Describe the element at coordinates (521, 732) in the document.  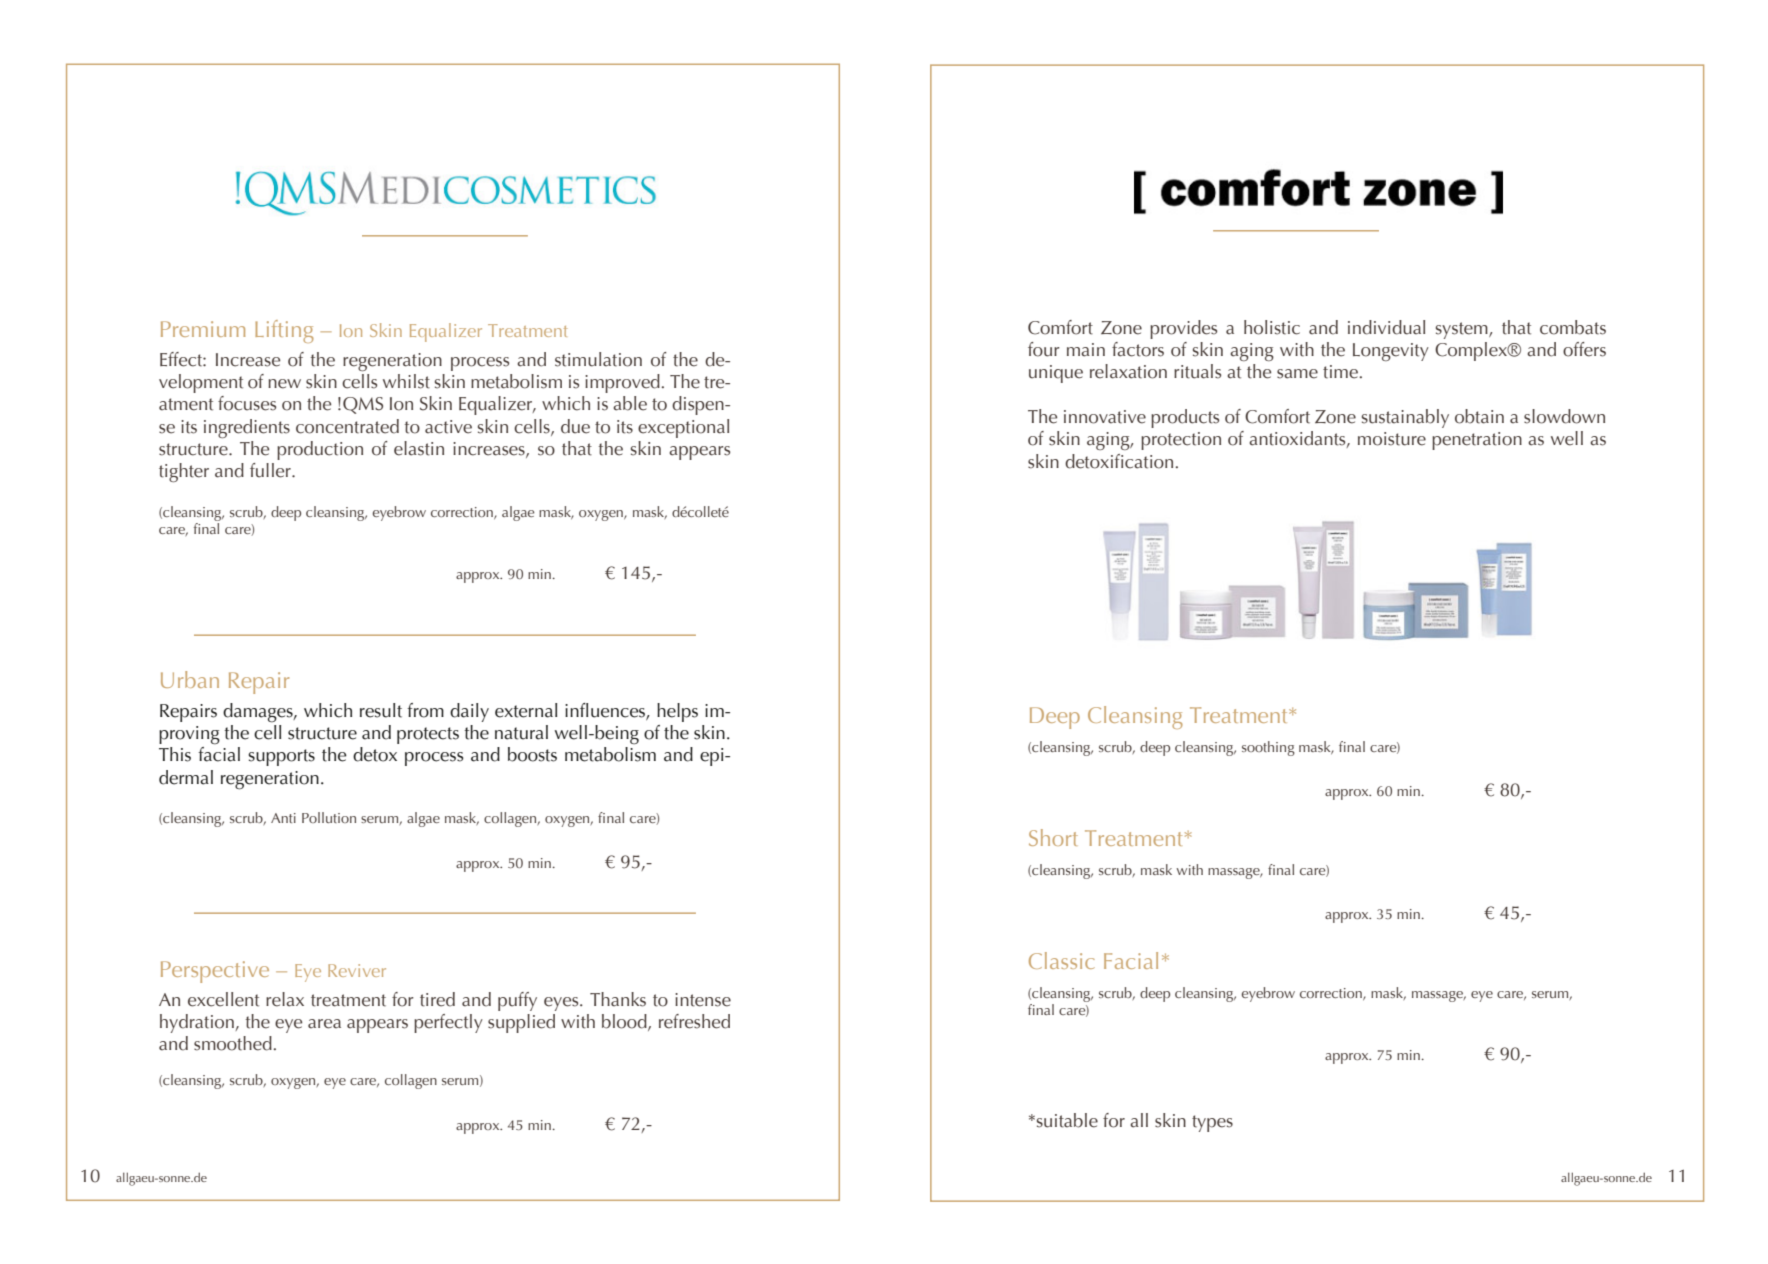
I see `natural` at that location.
